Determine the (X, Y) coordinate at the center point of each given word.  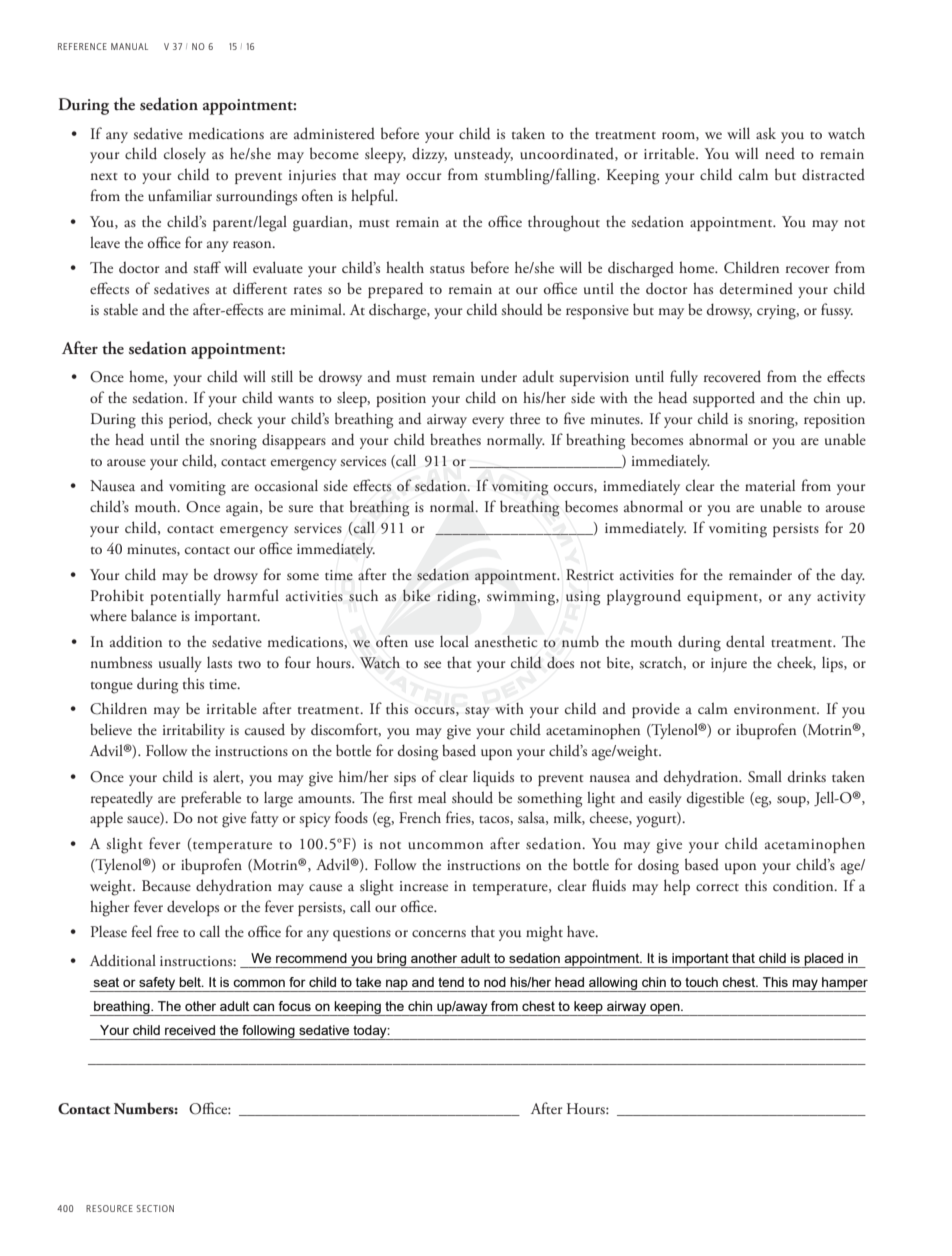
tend (451, 982)
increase (424, 886)
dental (745, 641)
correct (717, 887)
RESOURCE (109, 1208)
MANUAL (129, 46)
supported (724, 399)
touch (701, 982)
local (454, 641)
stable (120, 309)
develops (193, 908)
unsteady (483, 155)
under (499, 376)
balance (154, 615)
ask (766, 133)
